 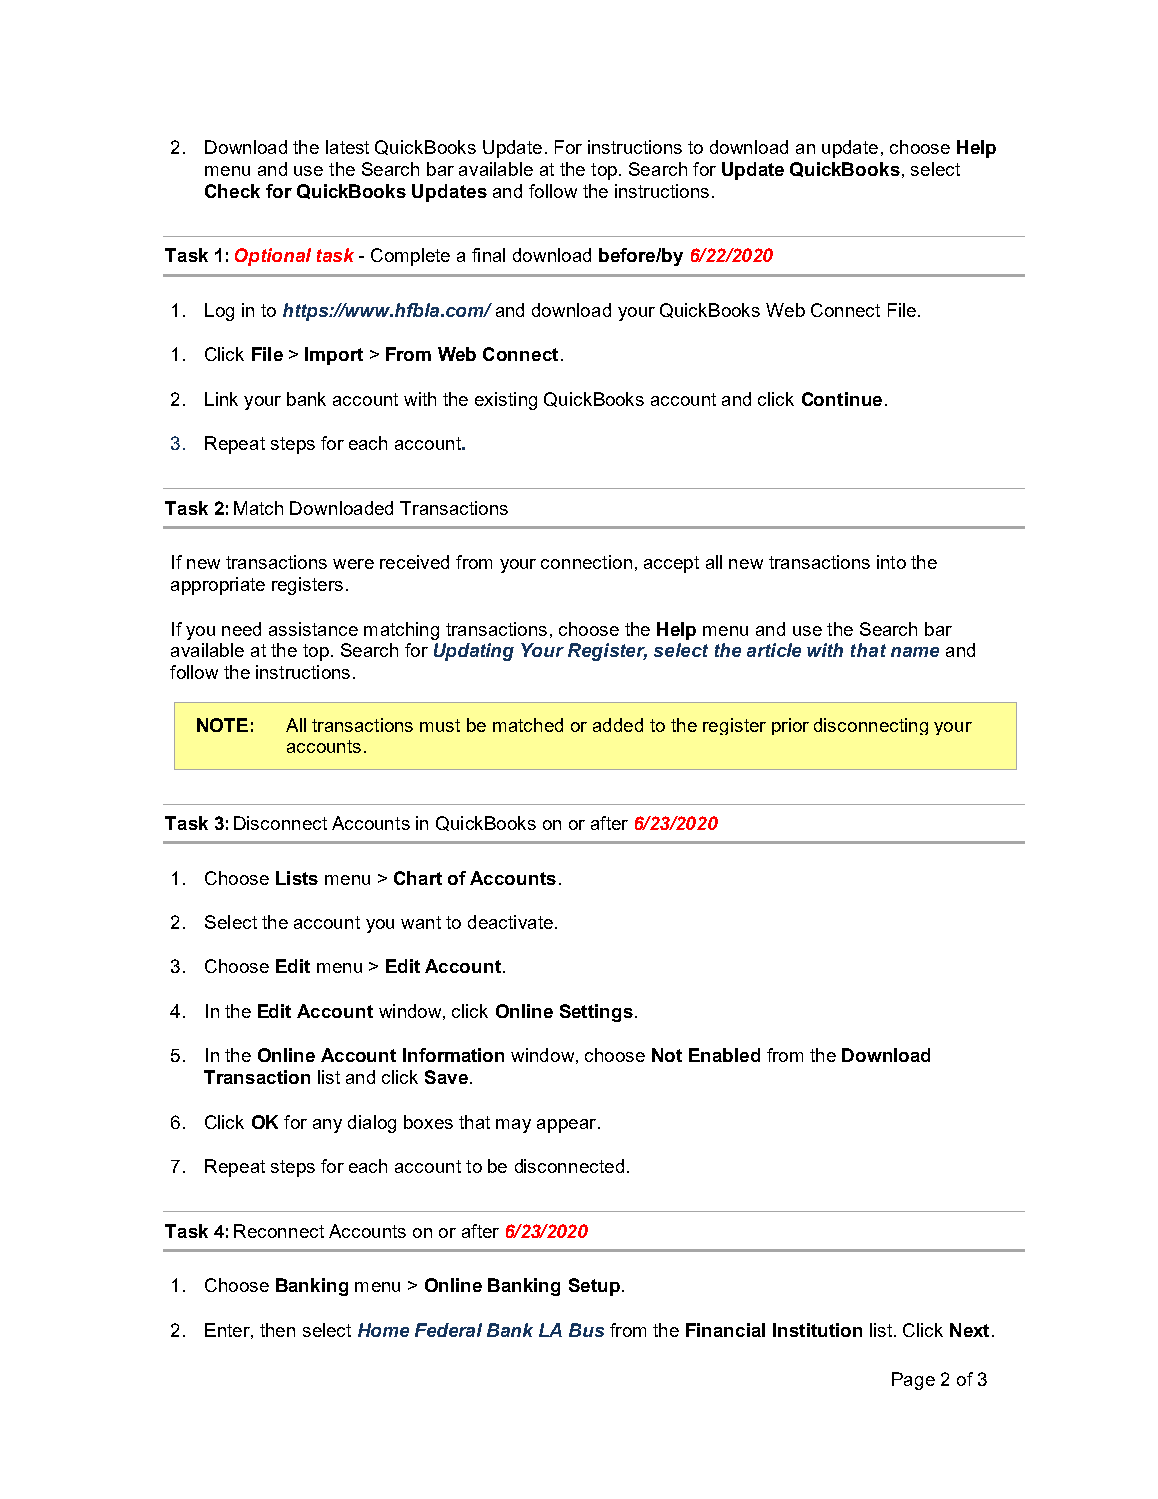 What do you see at coordinates (506, 401) in the screenshot?
I see `existing` at bounding box center [506, 401].
